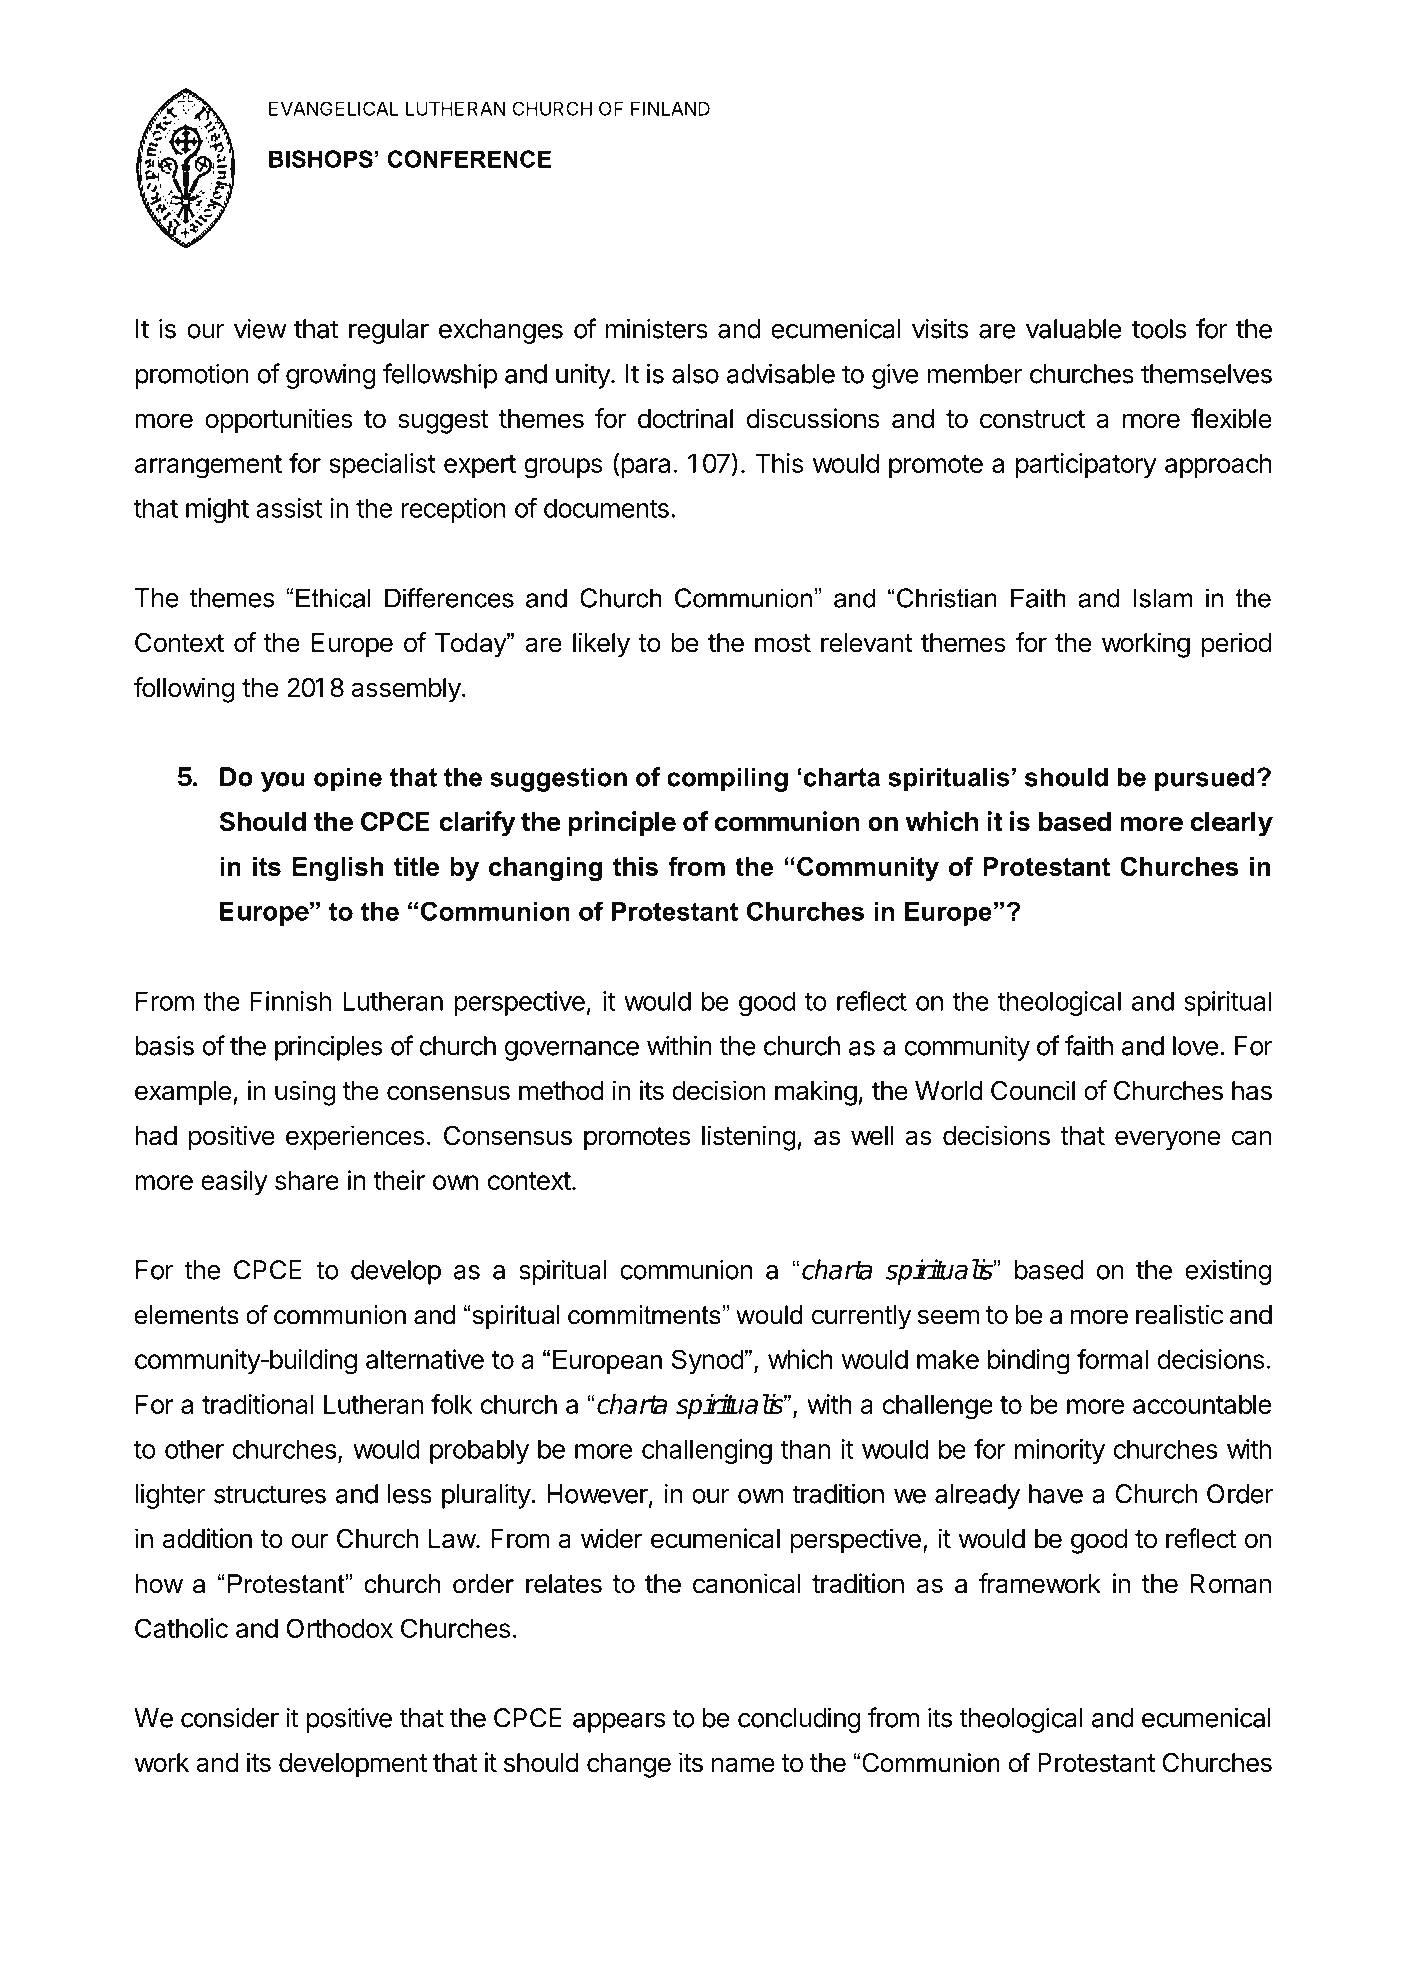 The image size is (1406, 1988). I want to click on ministers, so click(656, 328).
